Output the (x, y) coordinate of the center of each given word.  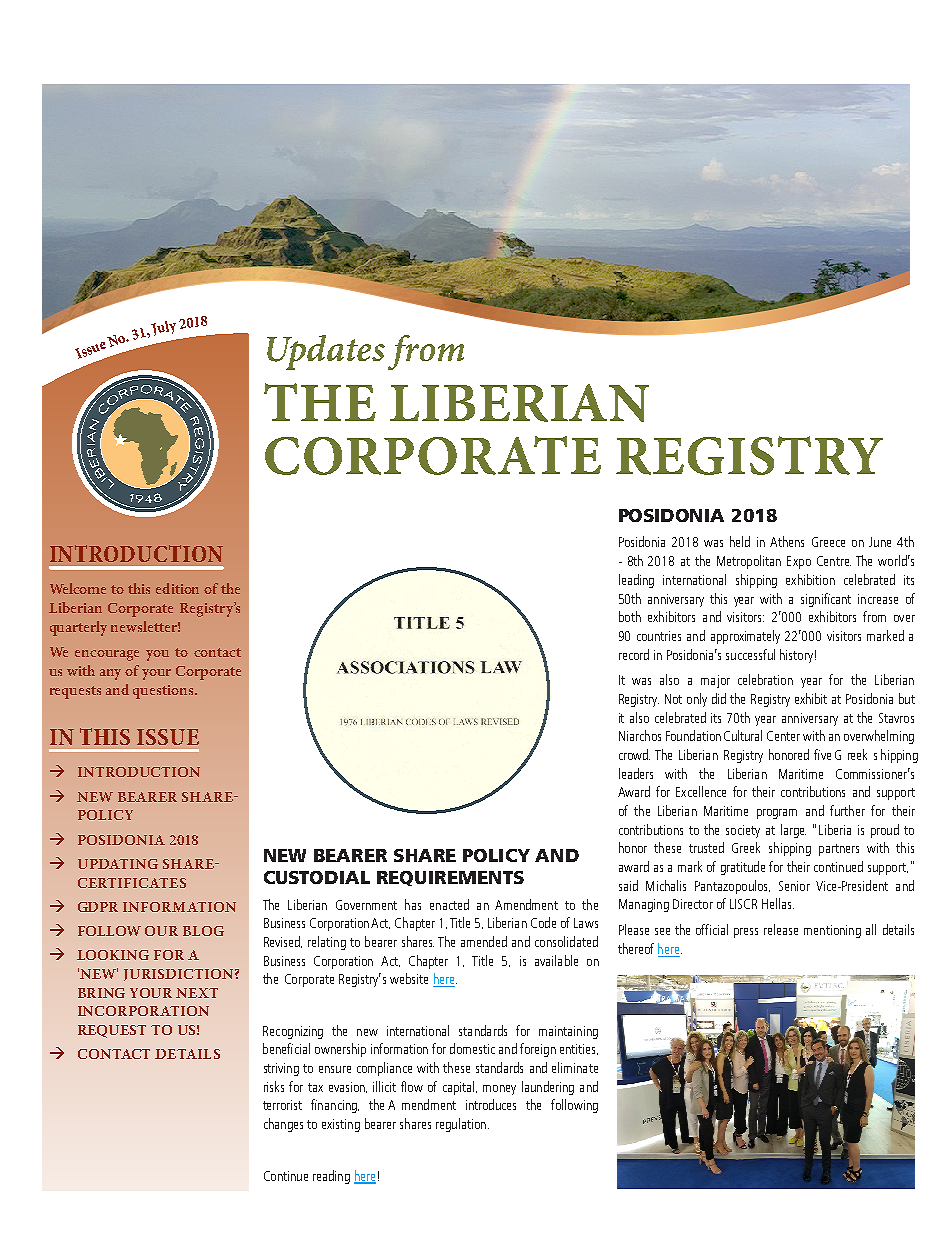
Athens (787, 541)
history (796, 656)
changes (283, 1125)
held (740, 541)
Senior (794, 886)
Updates (326, 352)
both (630, 616)
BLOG (203, 931)
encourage (107, 655)
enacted (449, 904)
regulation (461, 1125)
